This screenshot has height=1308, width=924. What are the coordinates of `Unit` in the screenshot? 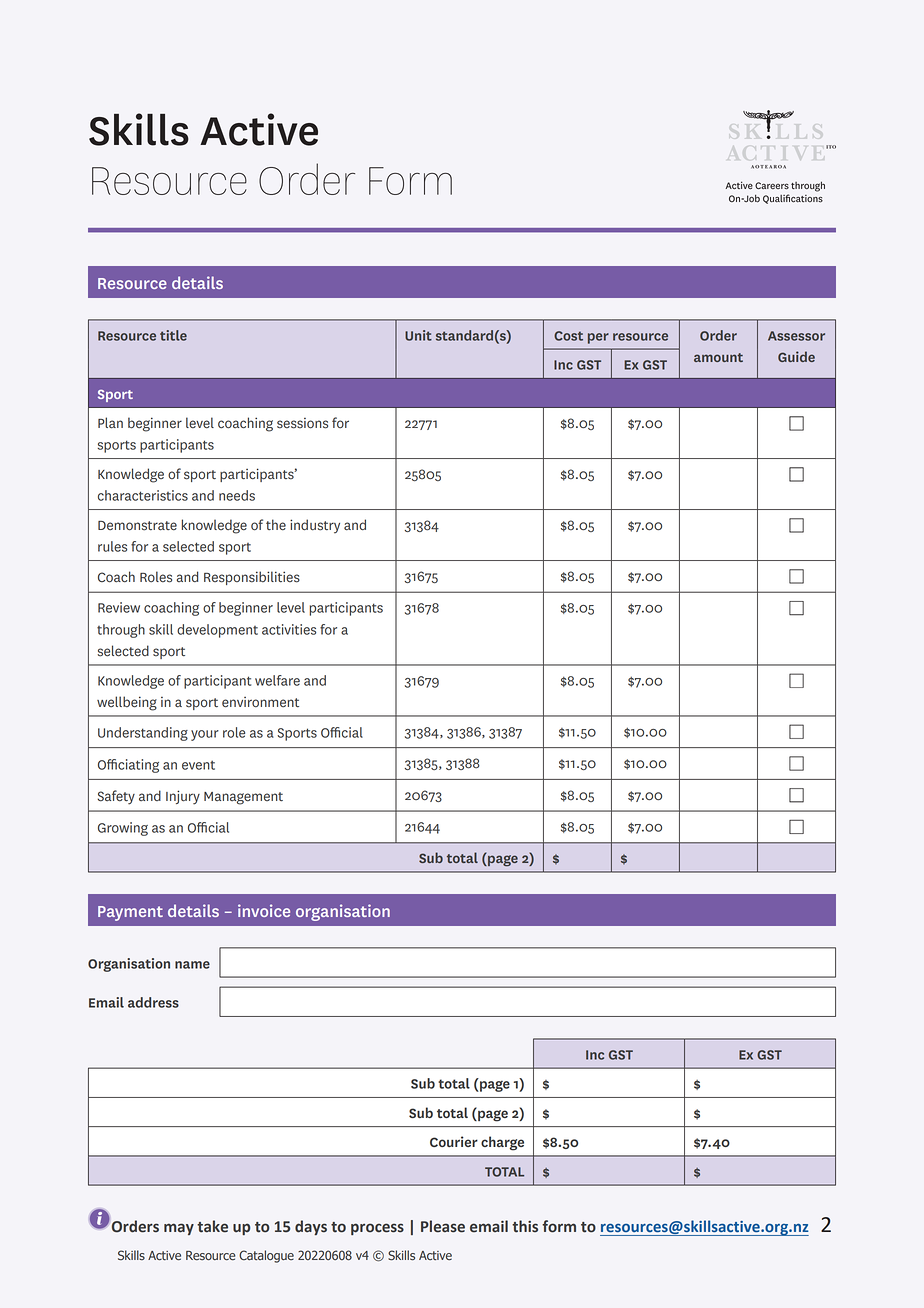 It's located at (418, 335).
